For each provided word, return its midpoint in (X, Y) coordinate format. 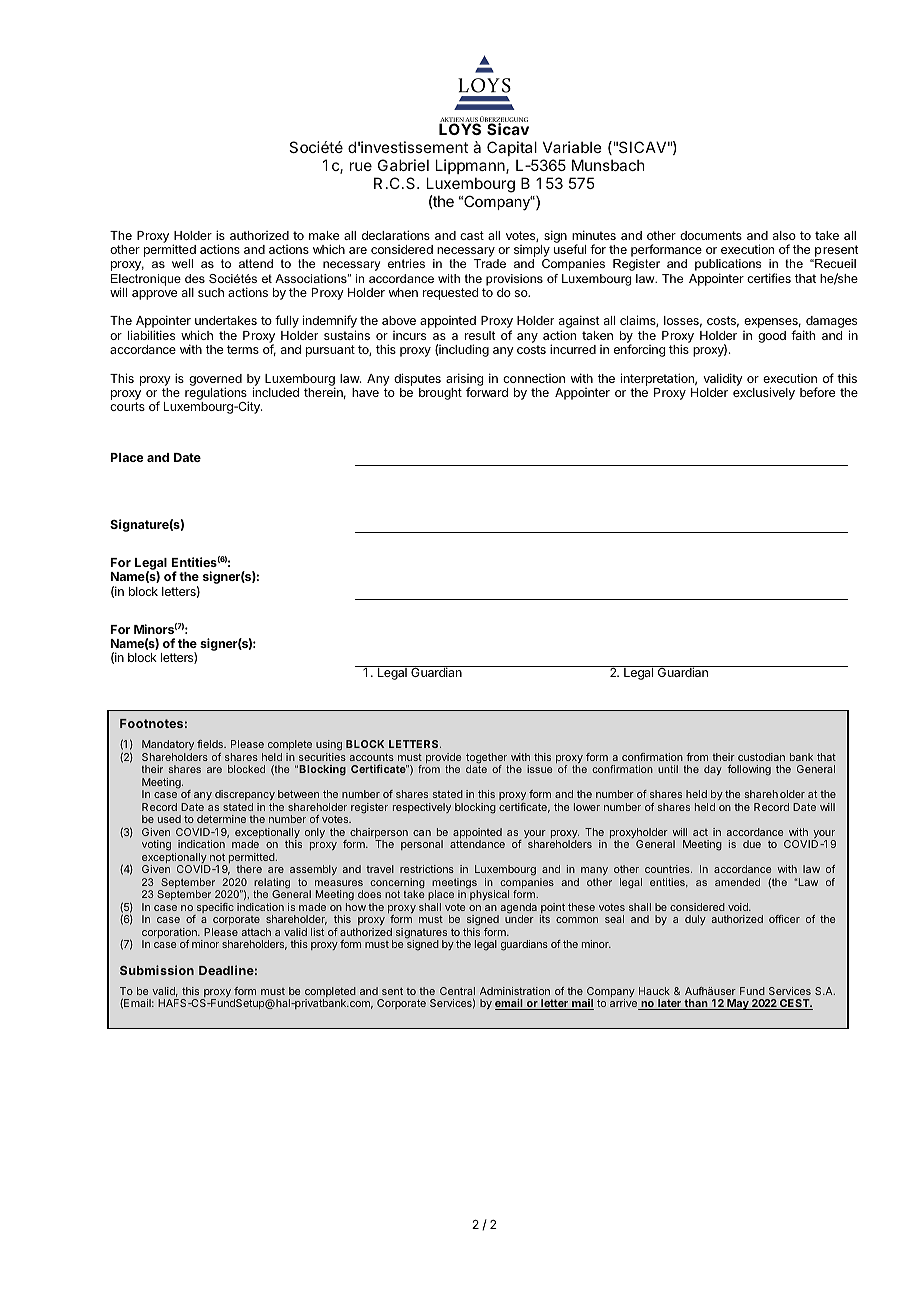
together (487, 759)
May (738, 1004)
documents (711, 235)
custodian (761, 757)
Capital (512, 148)
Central (457, 991)
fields (211, 744)
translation (194, 1028)
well (182, 263)
